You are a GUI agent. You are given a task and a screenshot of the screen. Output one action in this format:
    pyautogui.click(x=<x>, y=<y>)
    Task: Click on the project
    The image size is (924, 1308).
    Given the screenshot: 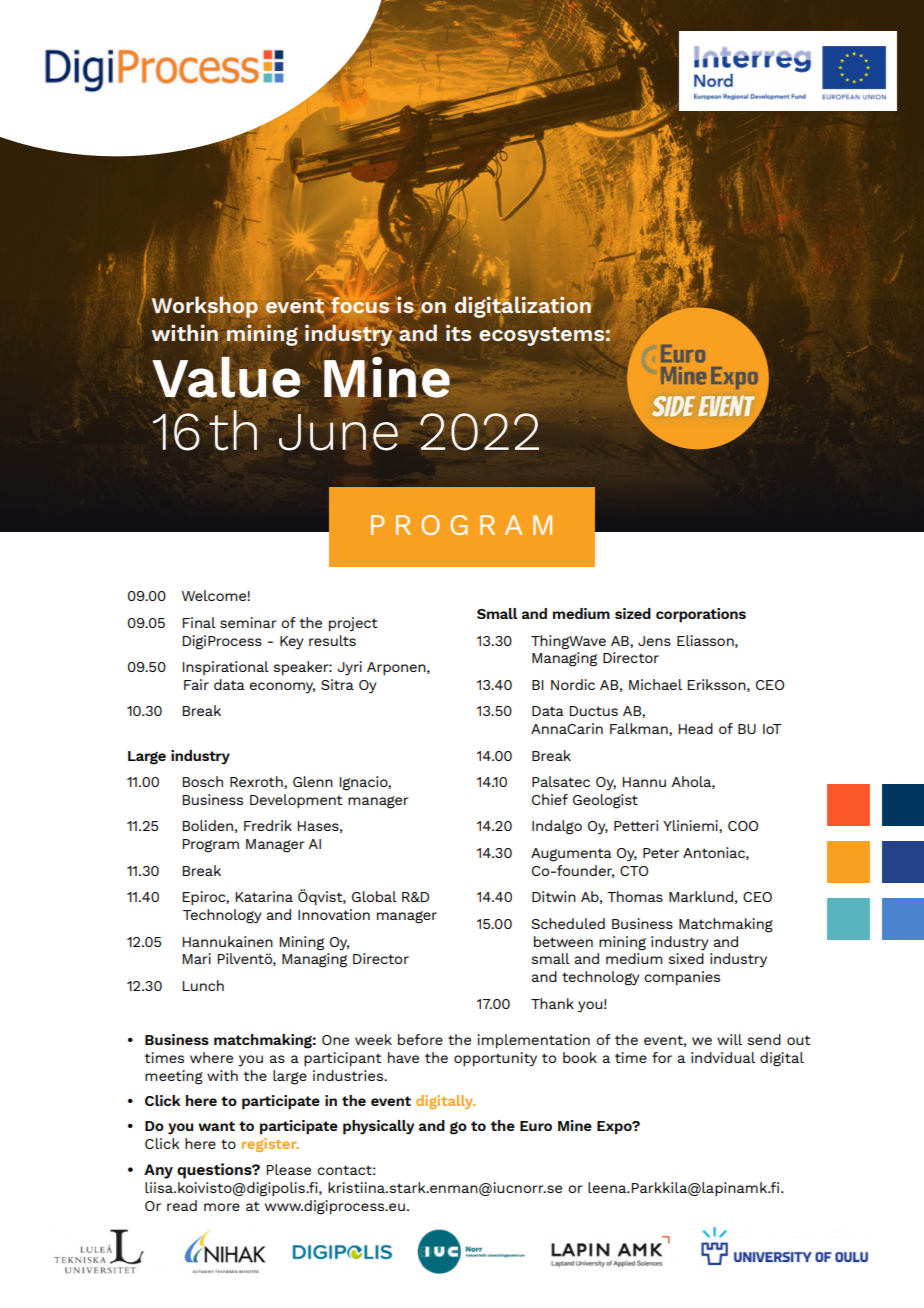 What is the action you would take?
    pyautogui.click(x=353, y=624)
